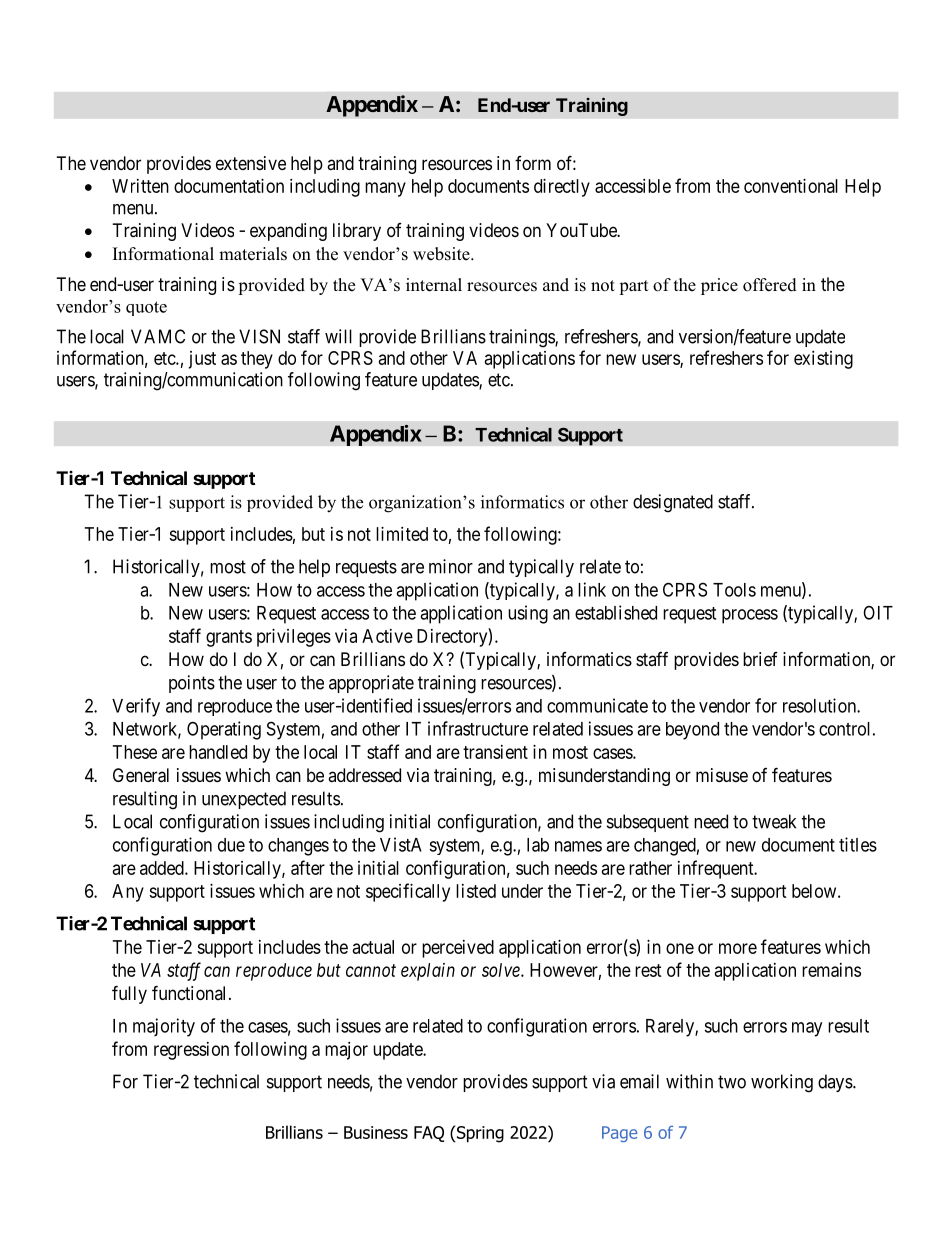 The width and height of the page is (952, 1233). What do you see at coordinates (562, 188) in the page?
I see `directly` at bounding box center [562, 188].
